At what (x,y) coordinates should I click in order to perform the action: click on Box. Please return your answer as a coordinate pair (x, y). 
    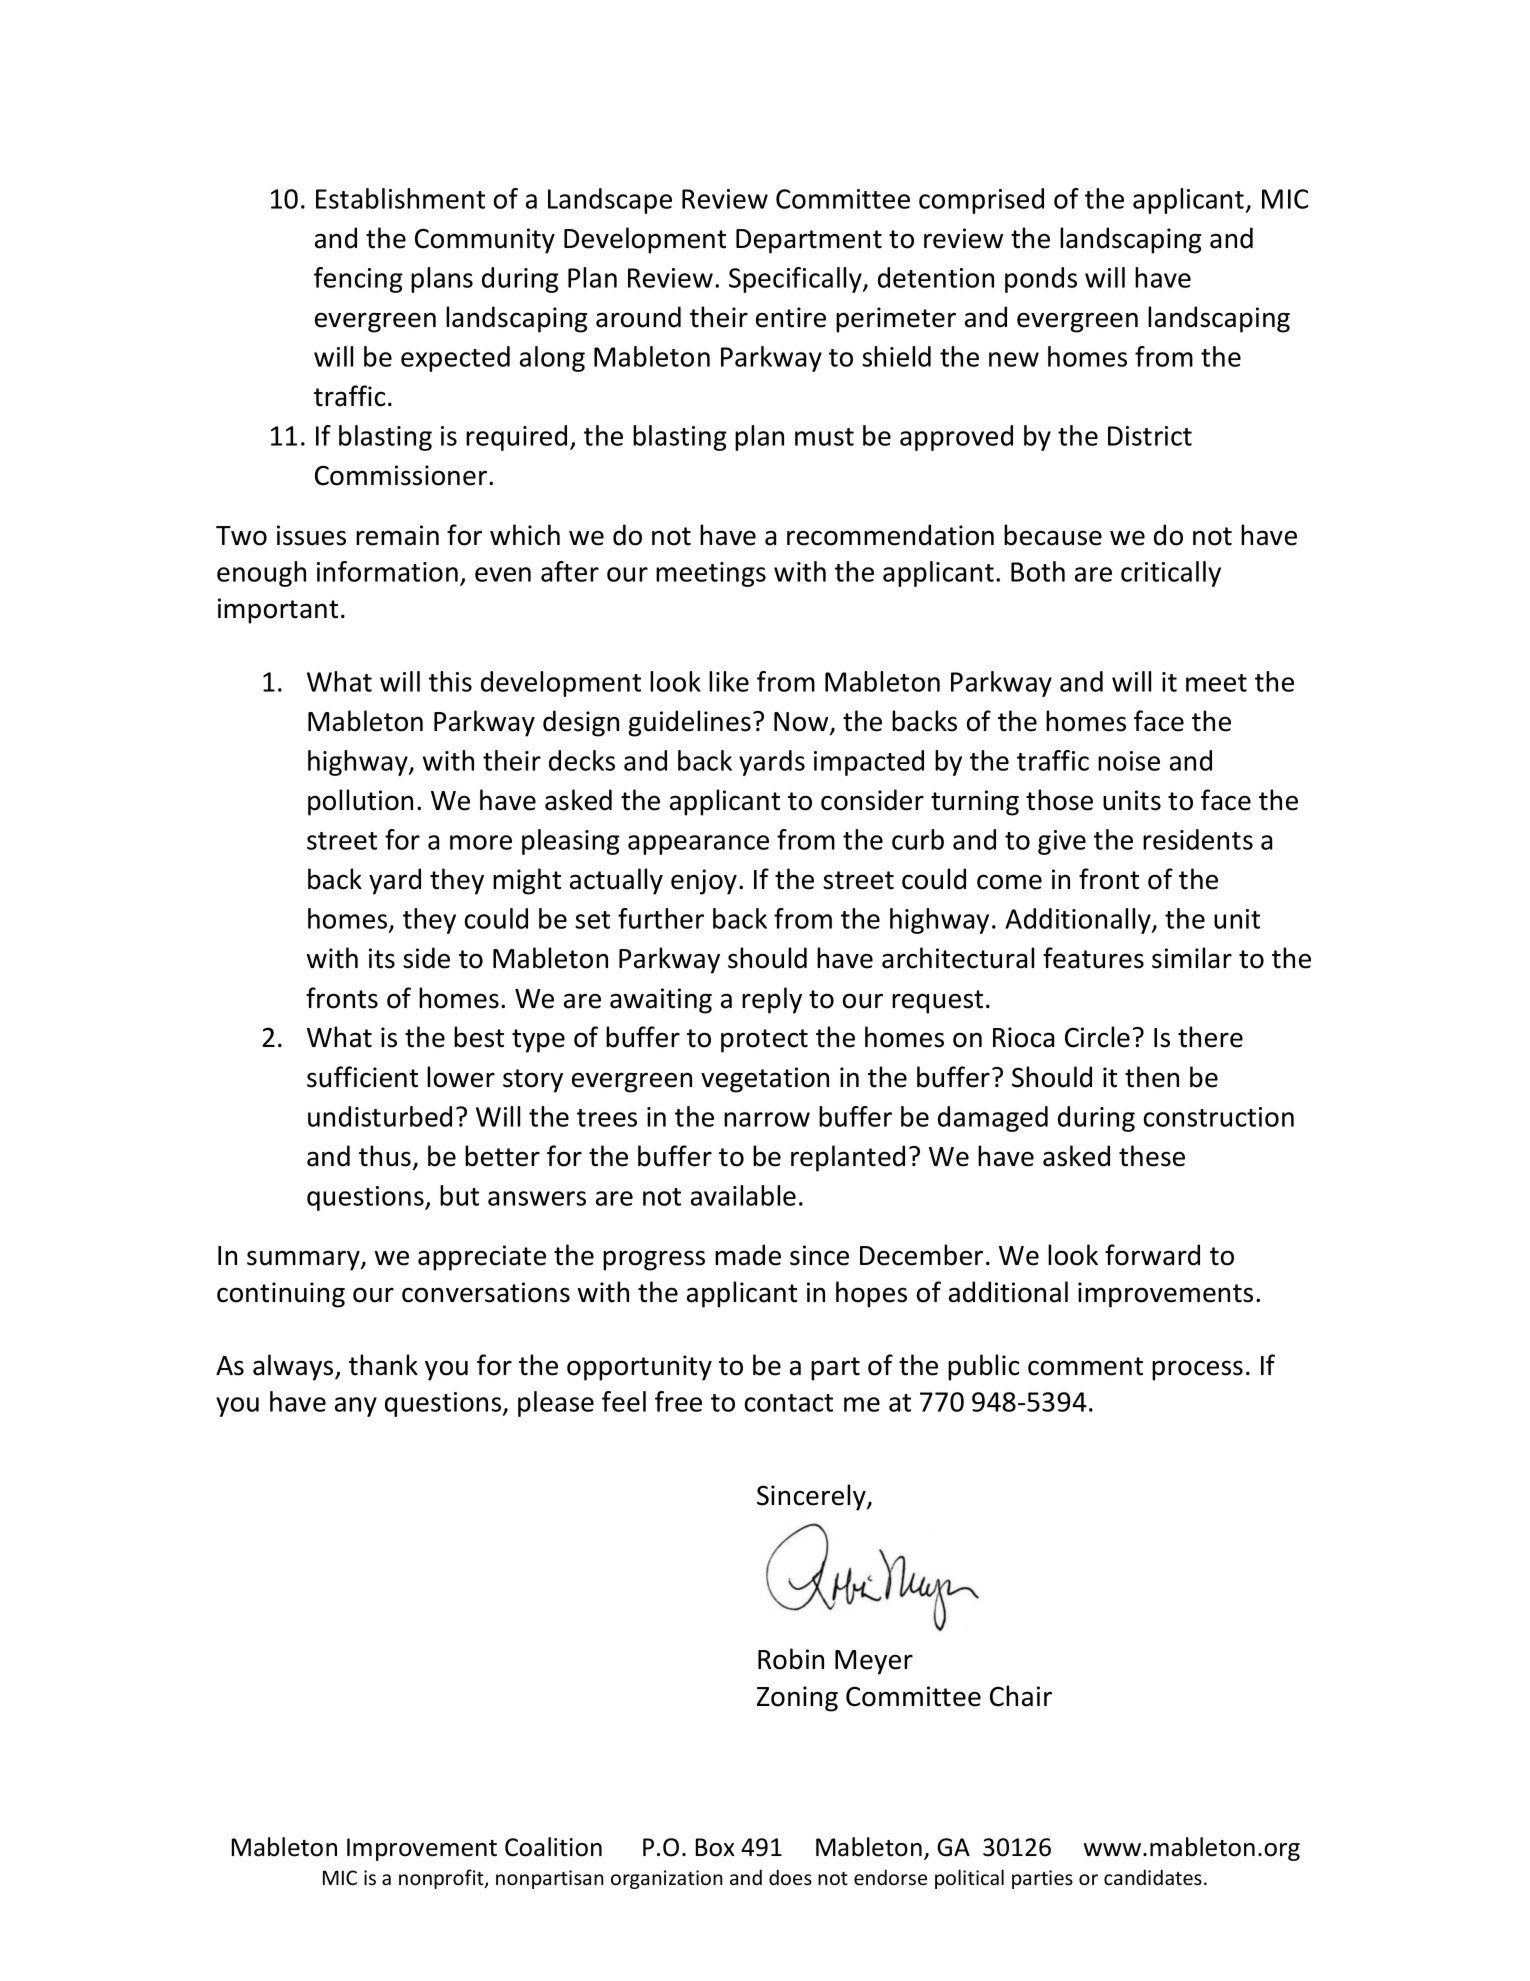
    Looking at the image, I should click on (715, 1847).
